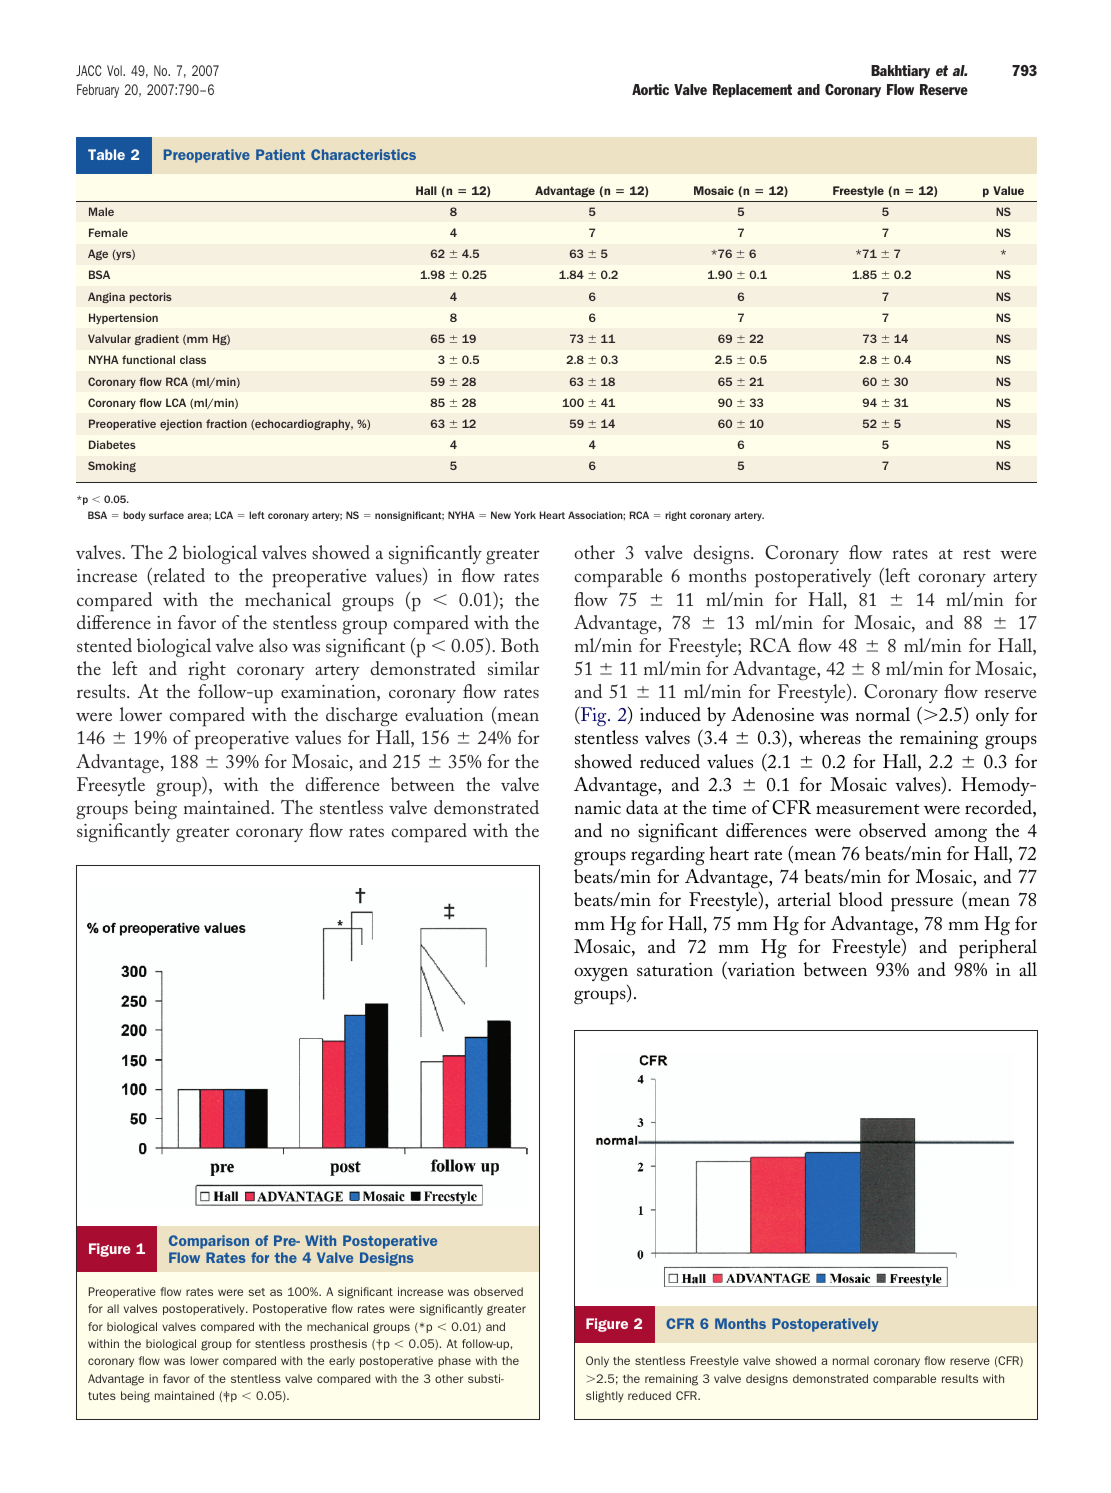 The width and height of the document is (1111, 1493). I want to click on rest, so click(977, 554).
